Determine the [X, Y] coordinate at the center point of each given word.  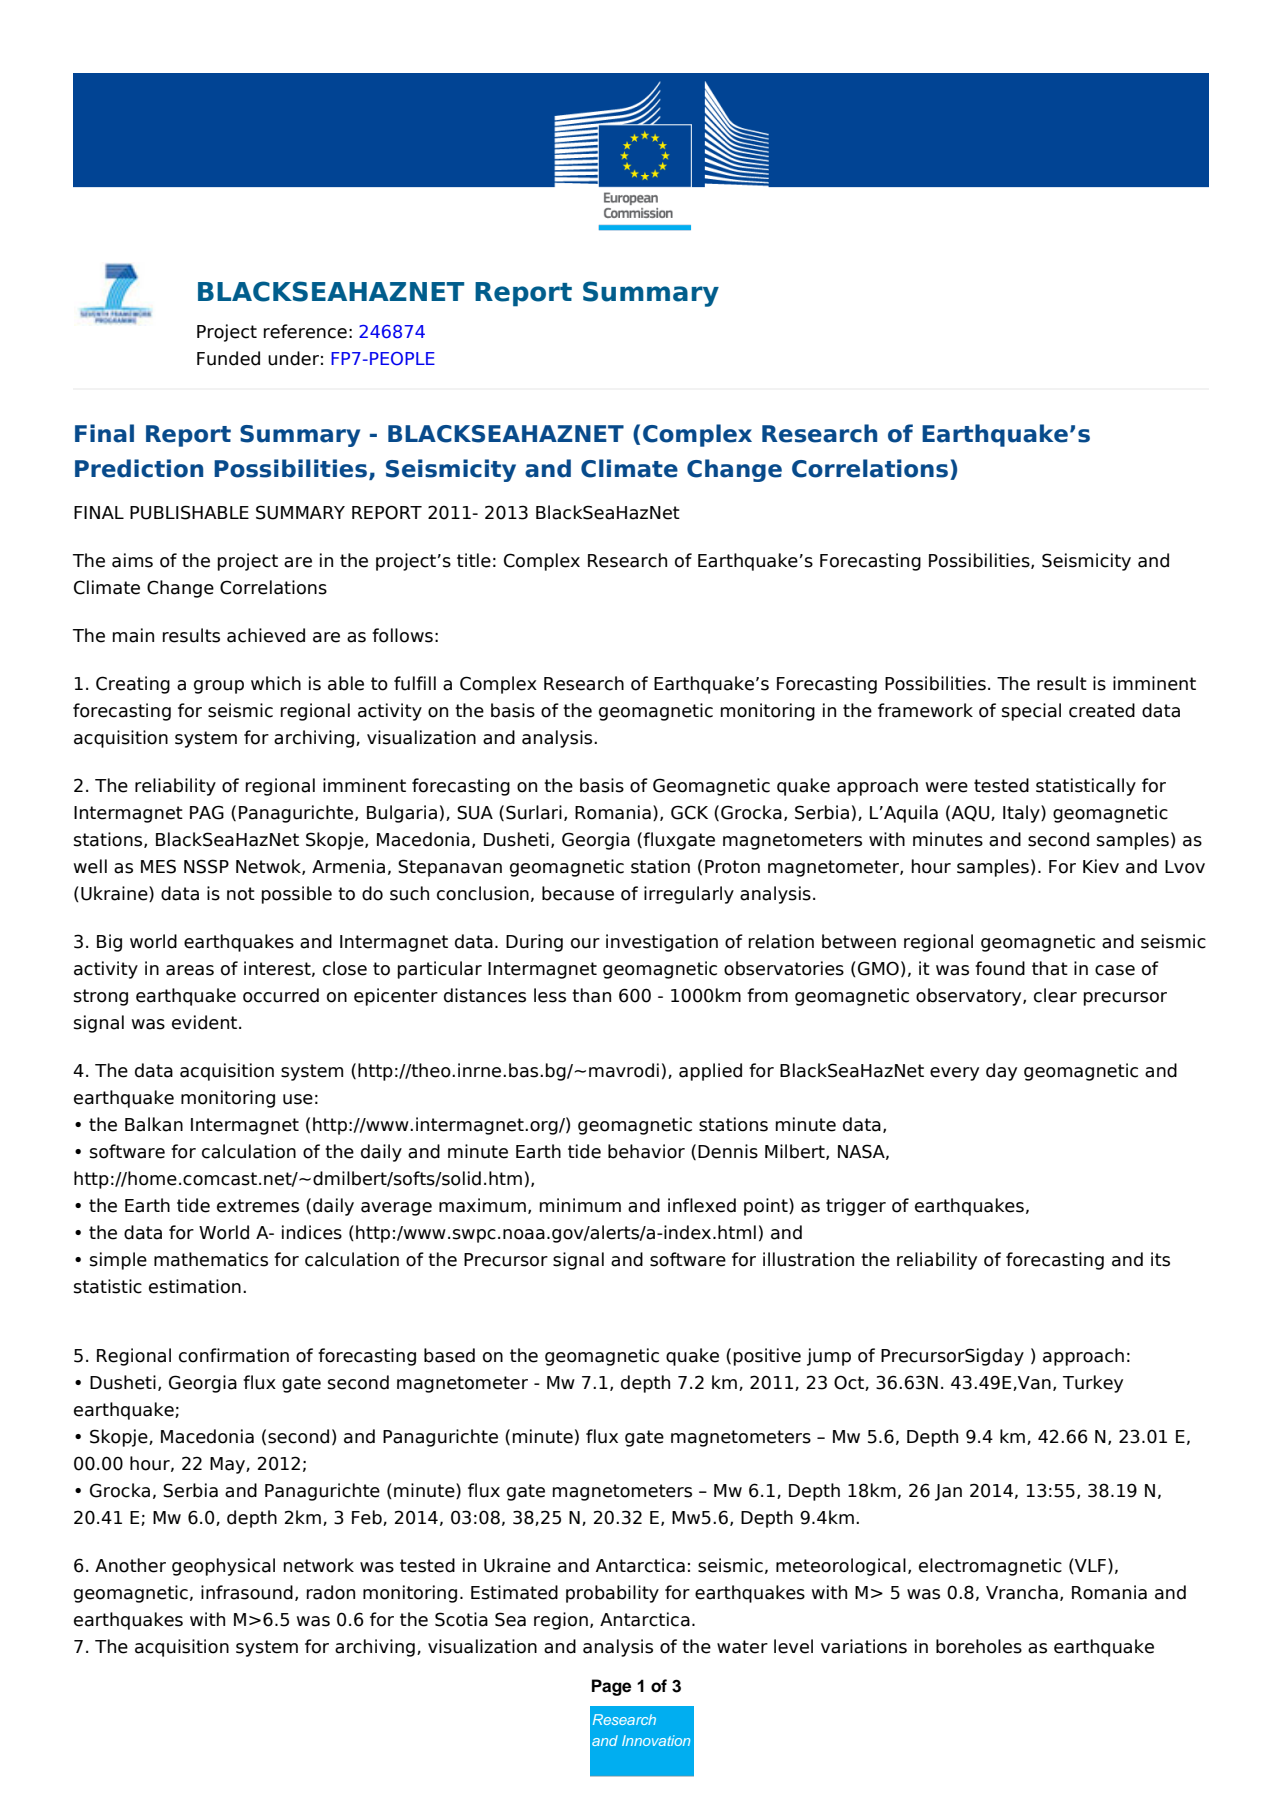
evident [206, 1022]
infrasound [247, 1592]
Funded [228, 358]
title [474, 560]
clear [1055, 995]
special [1031, 712]
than [591, 995]
